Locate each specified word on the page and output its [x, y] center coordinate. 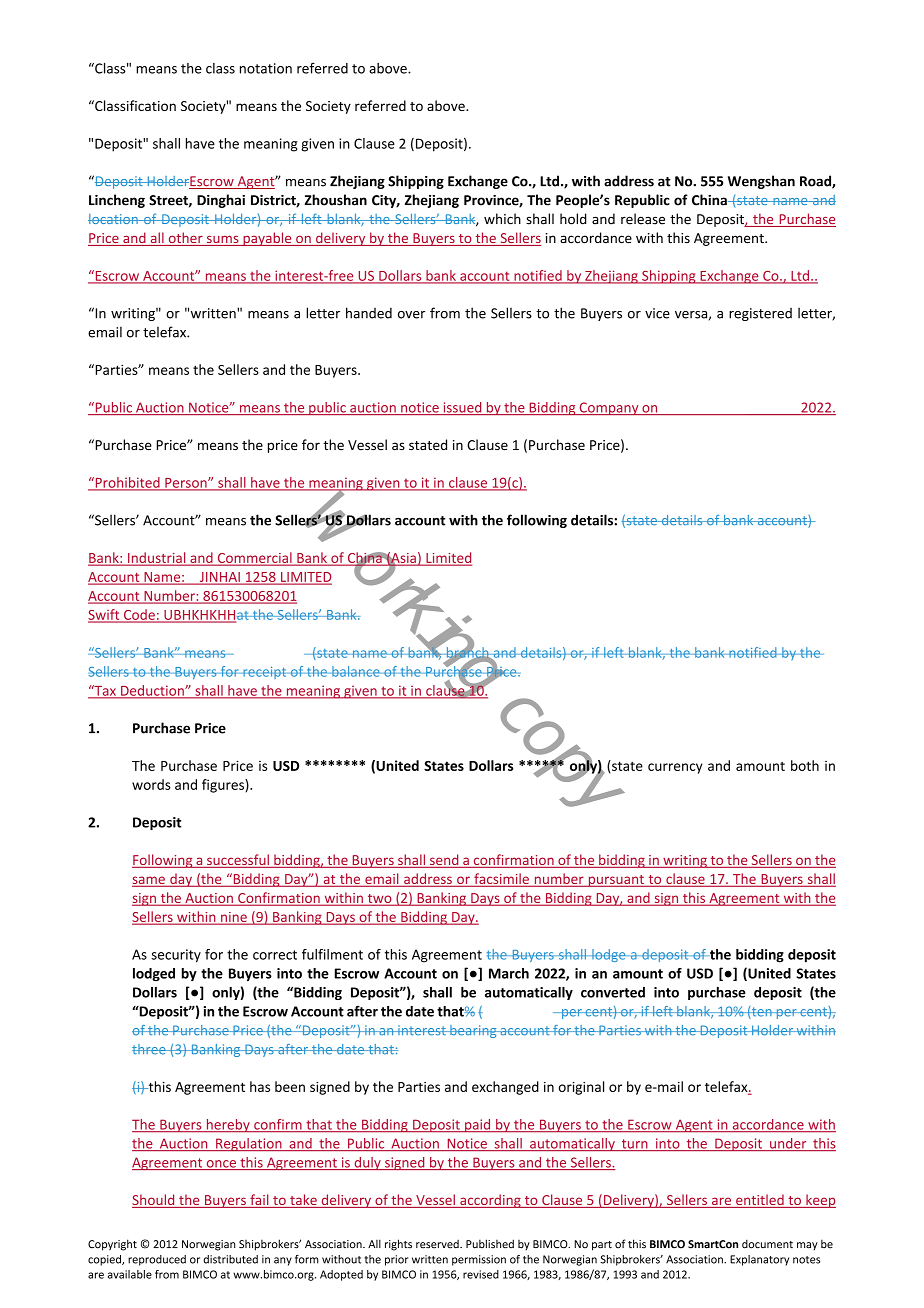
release [643, 219]
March [509, 973]
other [185, 239]
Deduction [152, 691]
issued [462, 408]
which [502, 219]
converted [613, 992]
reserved [438, 1244]
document [767, 1244]
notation [266, 68]
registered [760, 314]
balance [356, 671]
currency [675, 768]
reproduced [157, 1260]
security [176, 956]
